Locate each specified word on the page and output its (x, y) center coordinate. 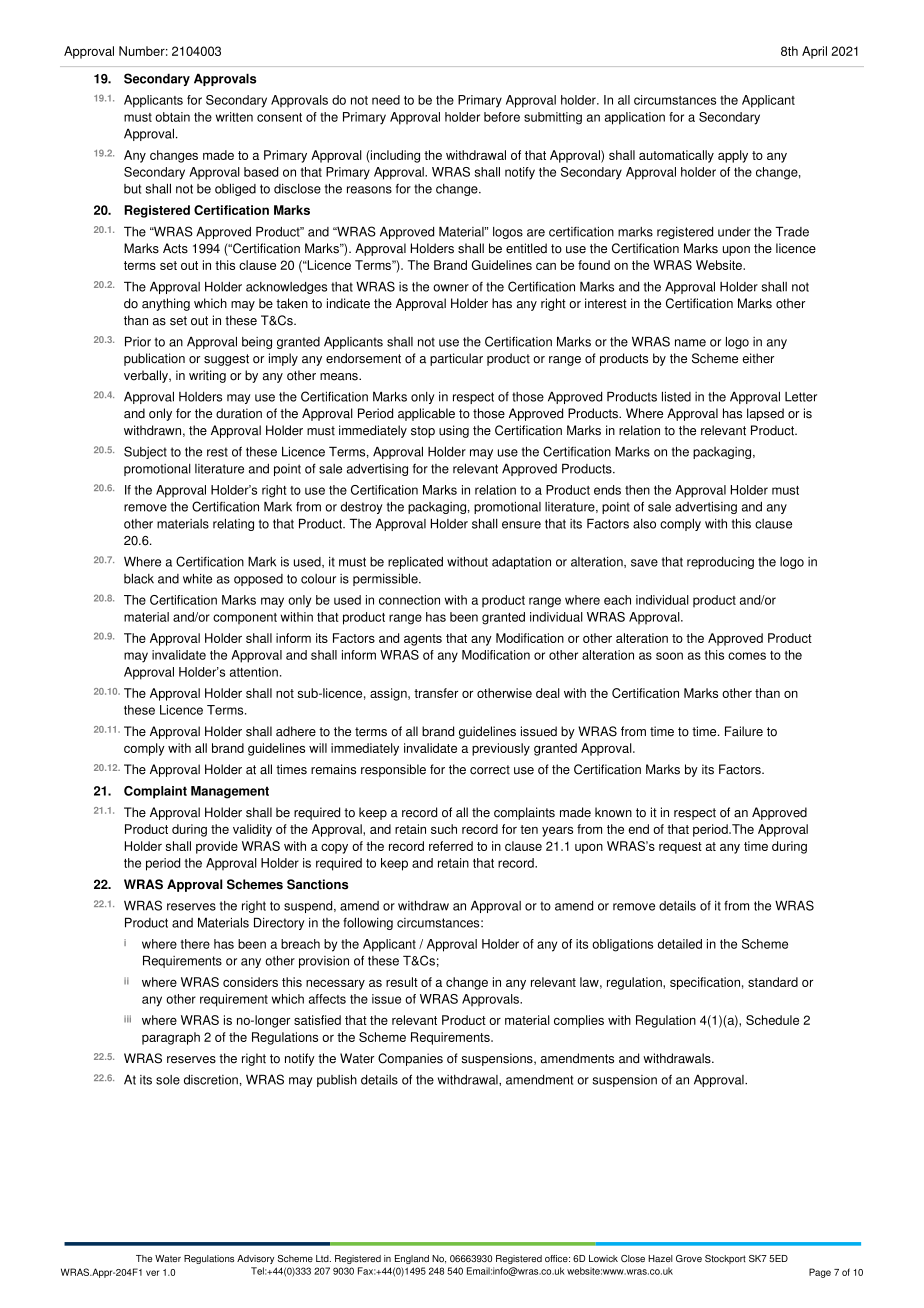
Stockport (725, 1259)
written (234, 117)
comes (747, 656)
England (412, 1259)
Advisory (255, 1259)
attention (254, 672)
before (502, 117)
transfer (436, 693)
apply (733, 156)
